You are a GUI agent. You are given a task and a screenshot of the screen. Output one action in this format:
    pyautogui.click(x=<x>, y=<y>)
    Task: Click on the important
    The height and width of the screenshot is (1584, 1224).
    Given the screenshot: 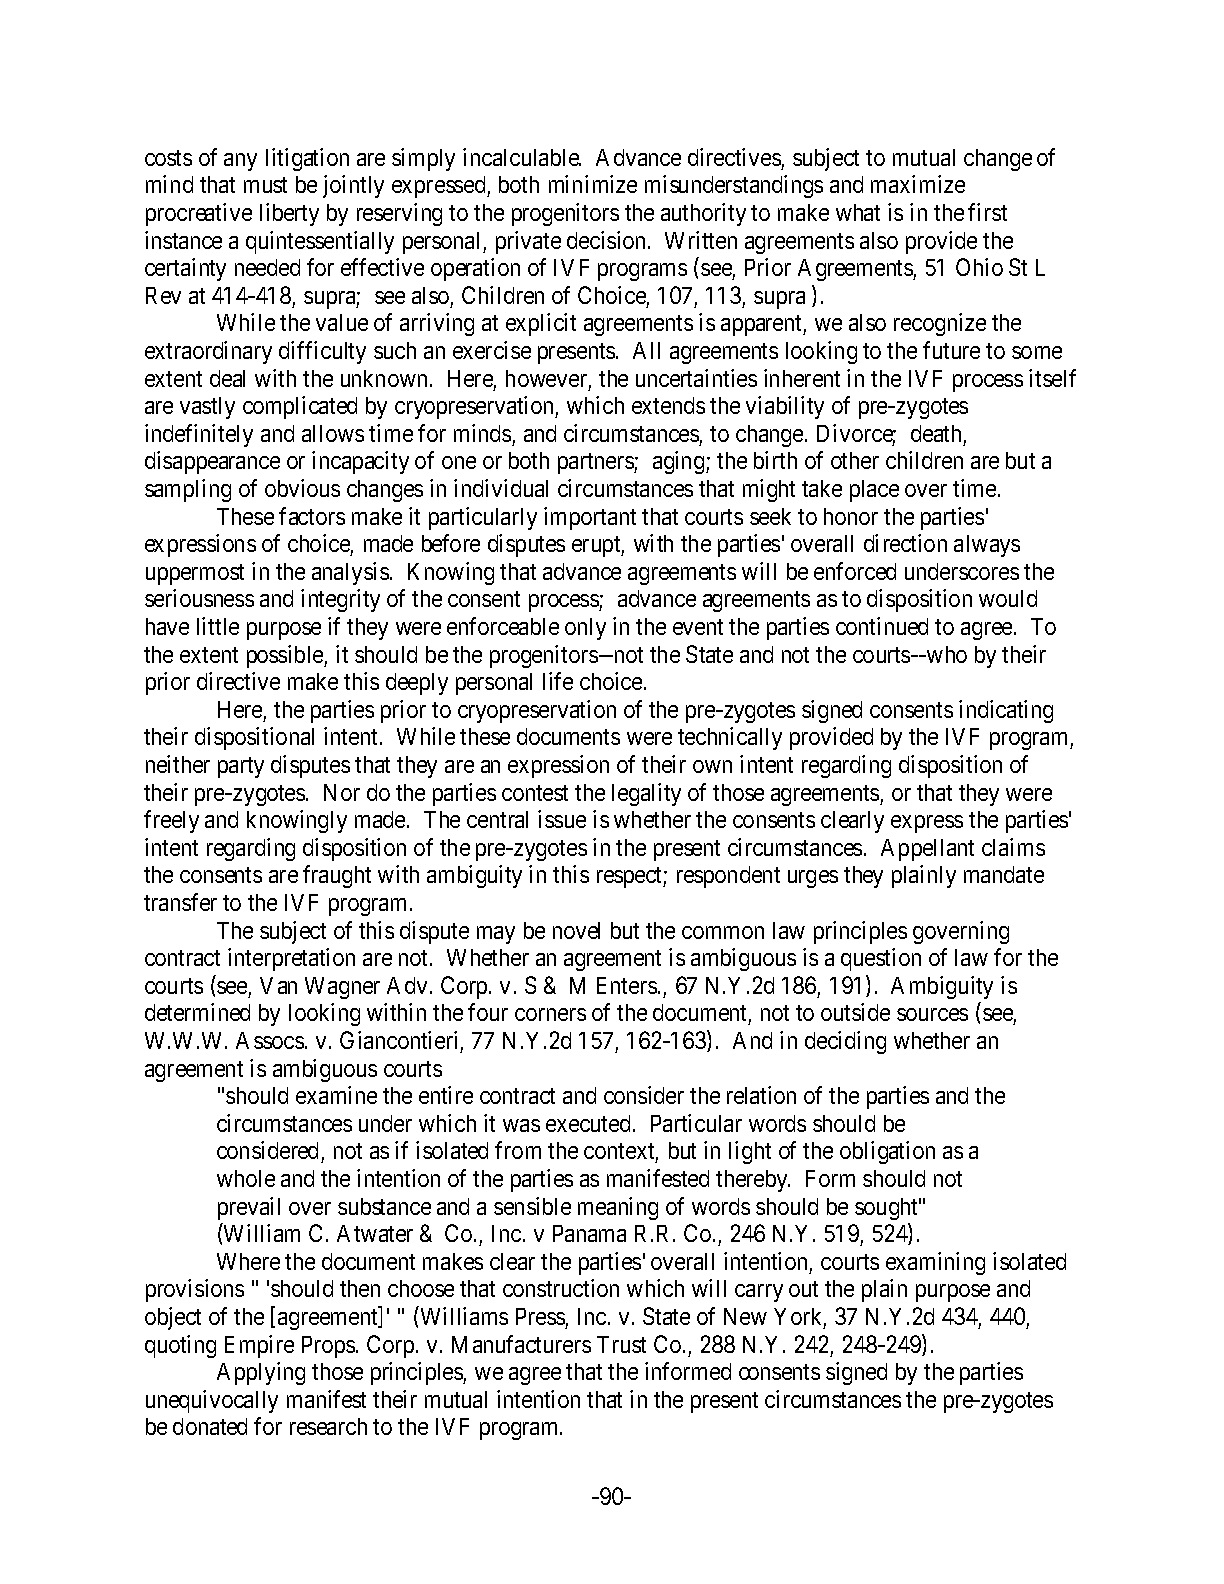 What is the action you would take?
    pyautogui.click(x=590, y=518)
